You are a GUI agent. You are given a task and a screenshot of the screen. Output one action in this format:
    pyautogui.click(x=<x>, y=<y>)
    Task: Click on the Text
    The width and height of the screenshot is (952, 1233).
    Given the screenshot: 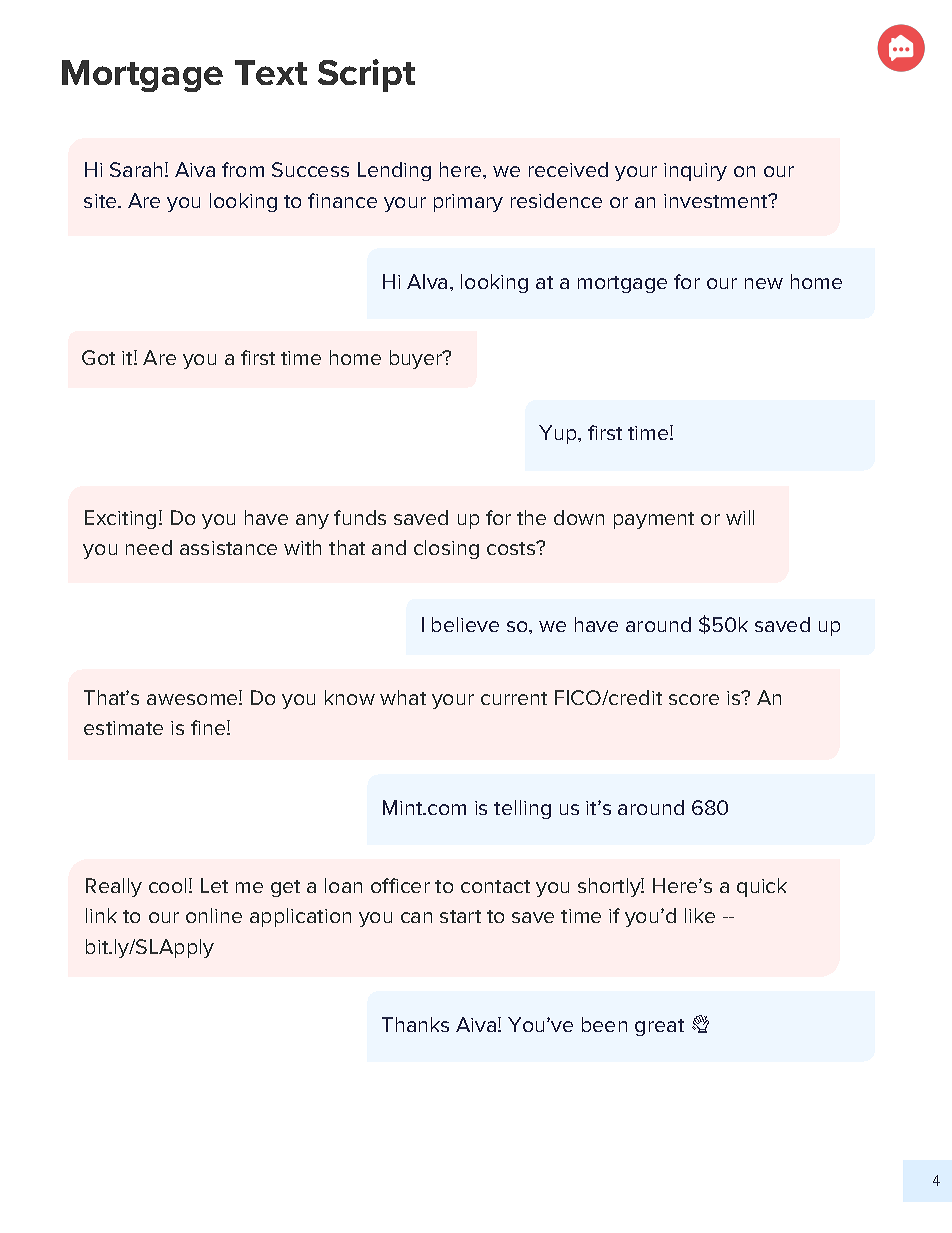 What is the action you would take?
    pyautogui.click(x=271, y=72)
